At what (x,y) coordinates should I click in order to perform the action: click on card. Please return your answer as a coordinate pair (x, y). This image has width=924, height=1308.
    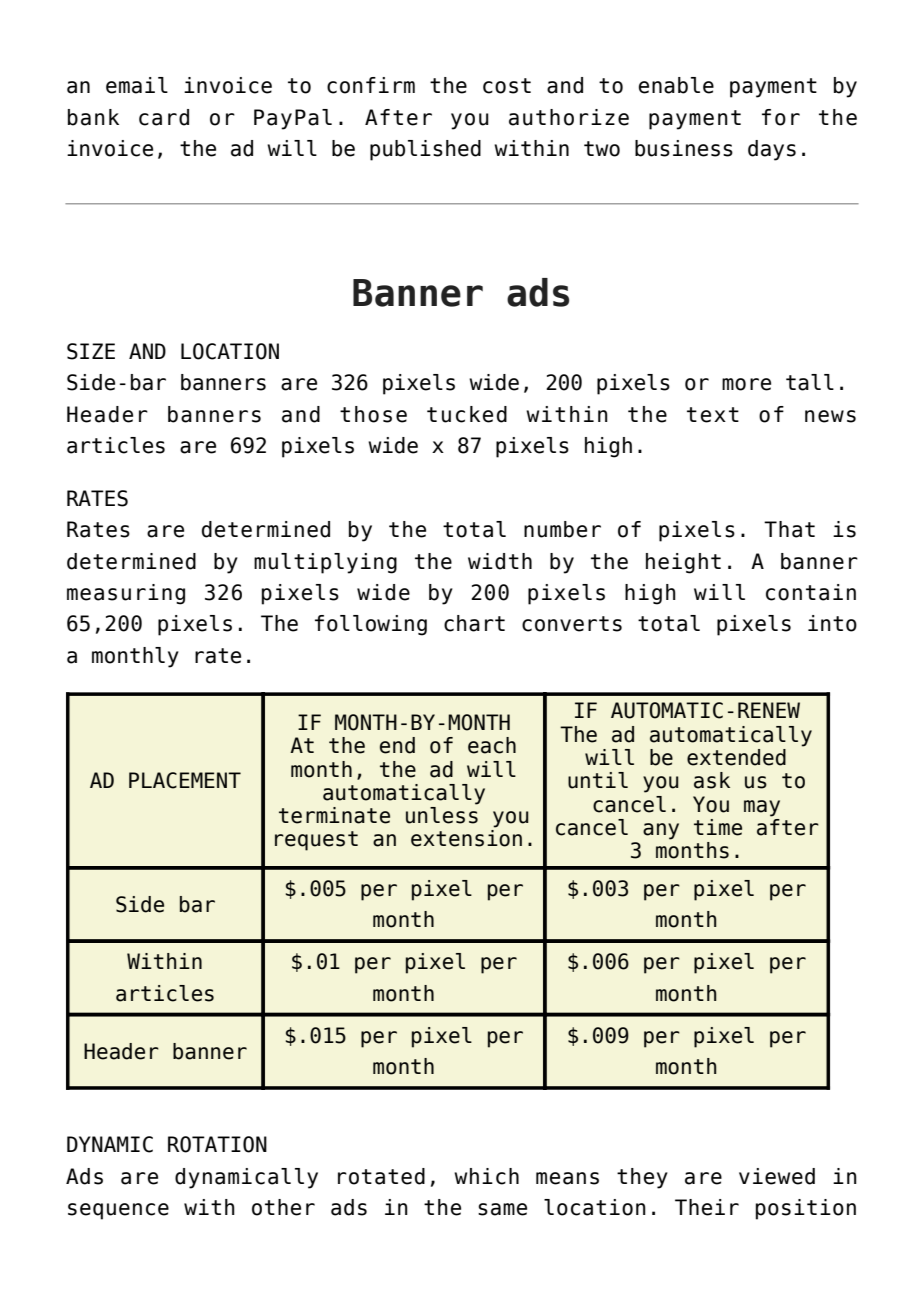
    Looking at the image, I should click on (164, 117).
